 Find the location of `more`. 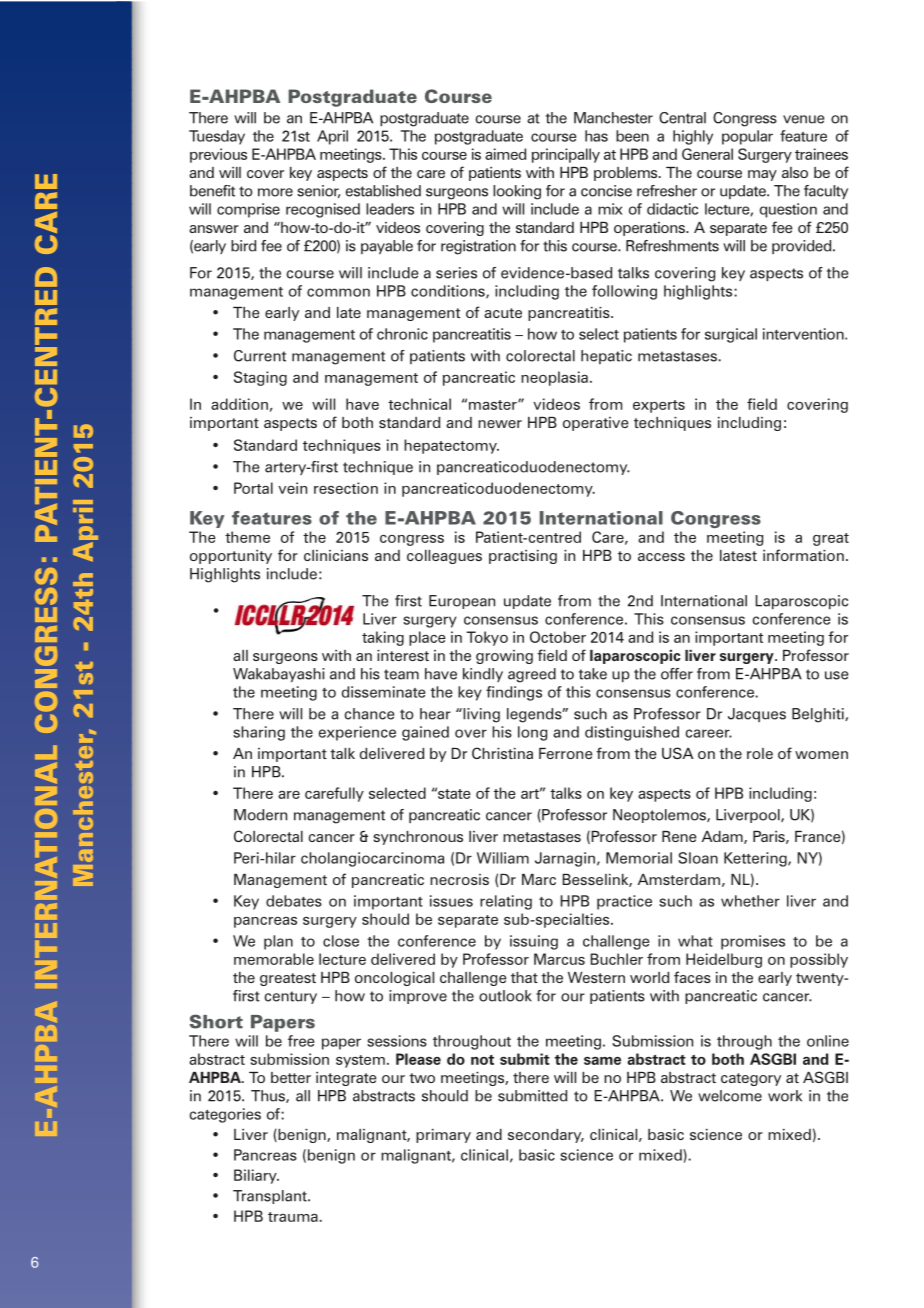

more is located at coordinates (275, 192).
